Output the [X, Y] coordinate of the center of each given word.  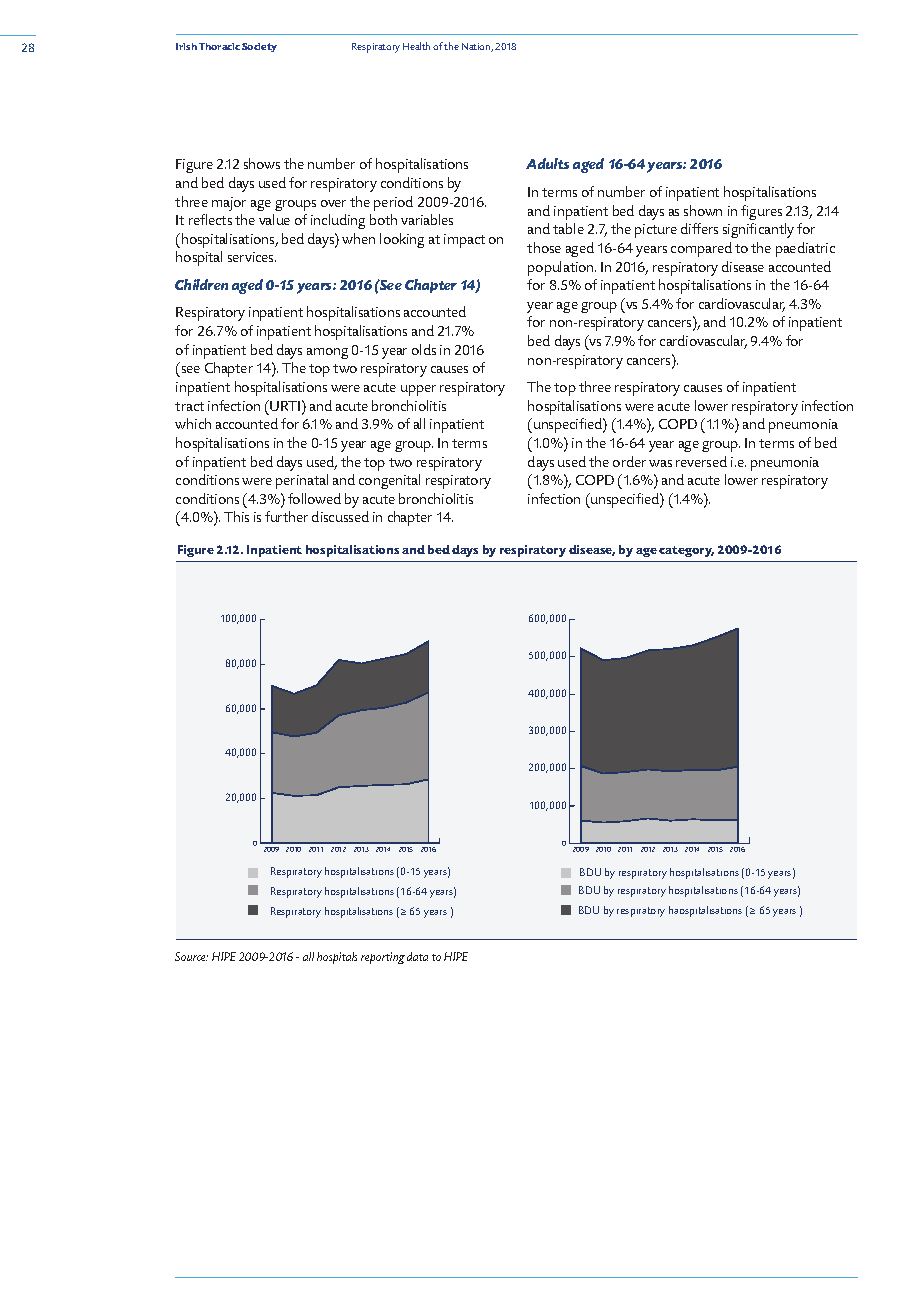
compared [701, 249]
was [660, 463]
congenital [389, 481]
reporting [383, 958]
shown [703, 210]
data [417, 956]
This [236, 516]
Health [416, 46]
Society [259, 47]
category [686, 551]
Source [191, 956]
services [252, 257]
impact [464, 241]
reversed [701, 461]
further [286, 516]
